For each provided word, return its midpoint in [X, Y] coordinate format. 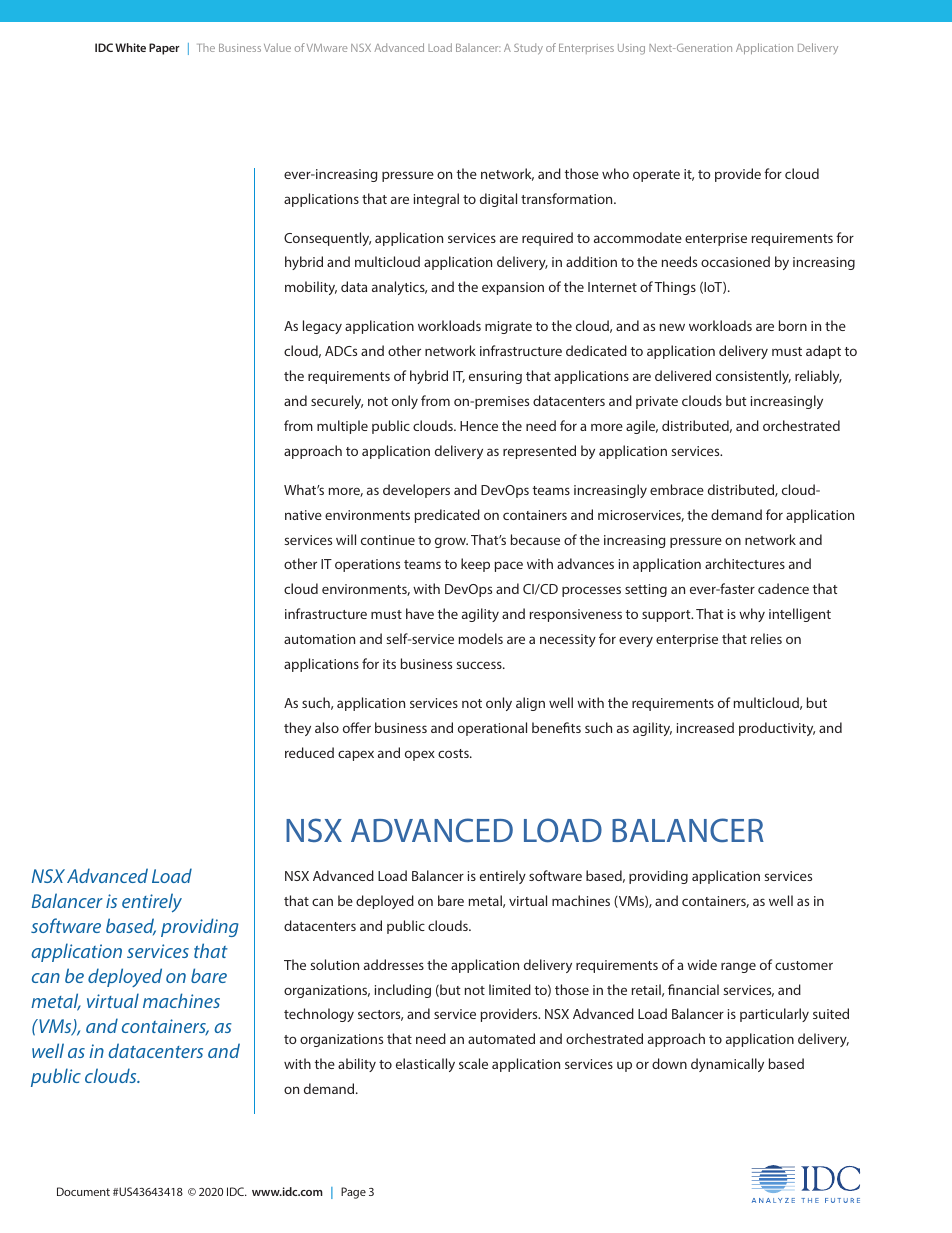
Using [631, 49]
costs [454, 753]
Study [528, 49]
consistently [753, 377]
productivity [777, 729]
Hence [479, 426]
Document [83, 1191]
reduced [309, 752]
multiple [342, 427]
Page [353, 1193]
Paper [164, 49]
